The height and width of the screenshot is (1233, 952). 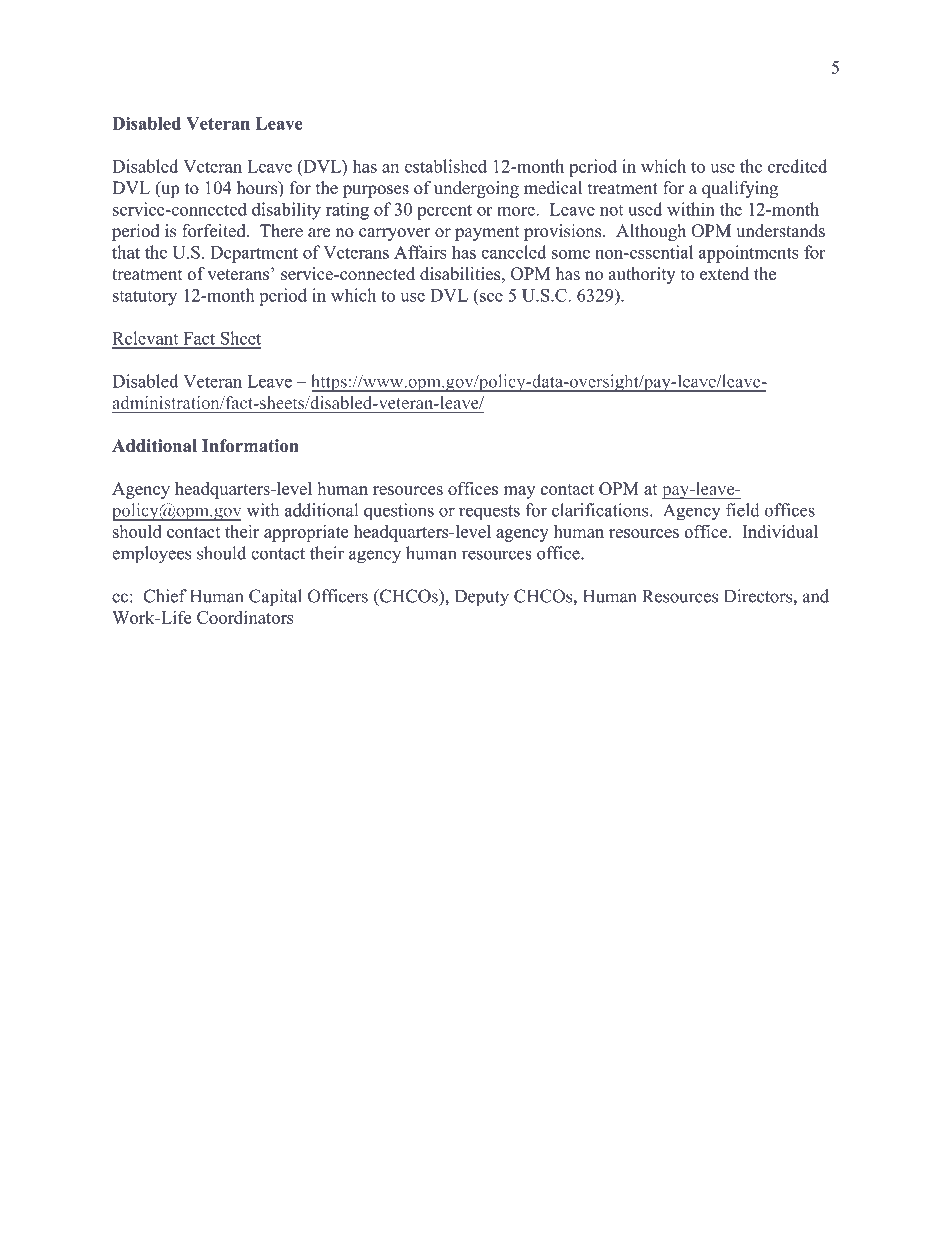 I want to click on Chief, so click(x=165, y=596).
